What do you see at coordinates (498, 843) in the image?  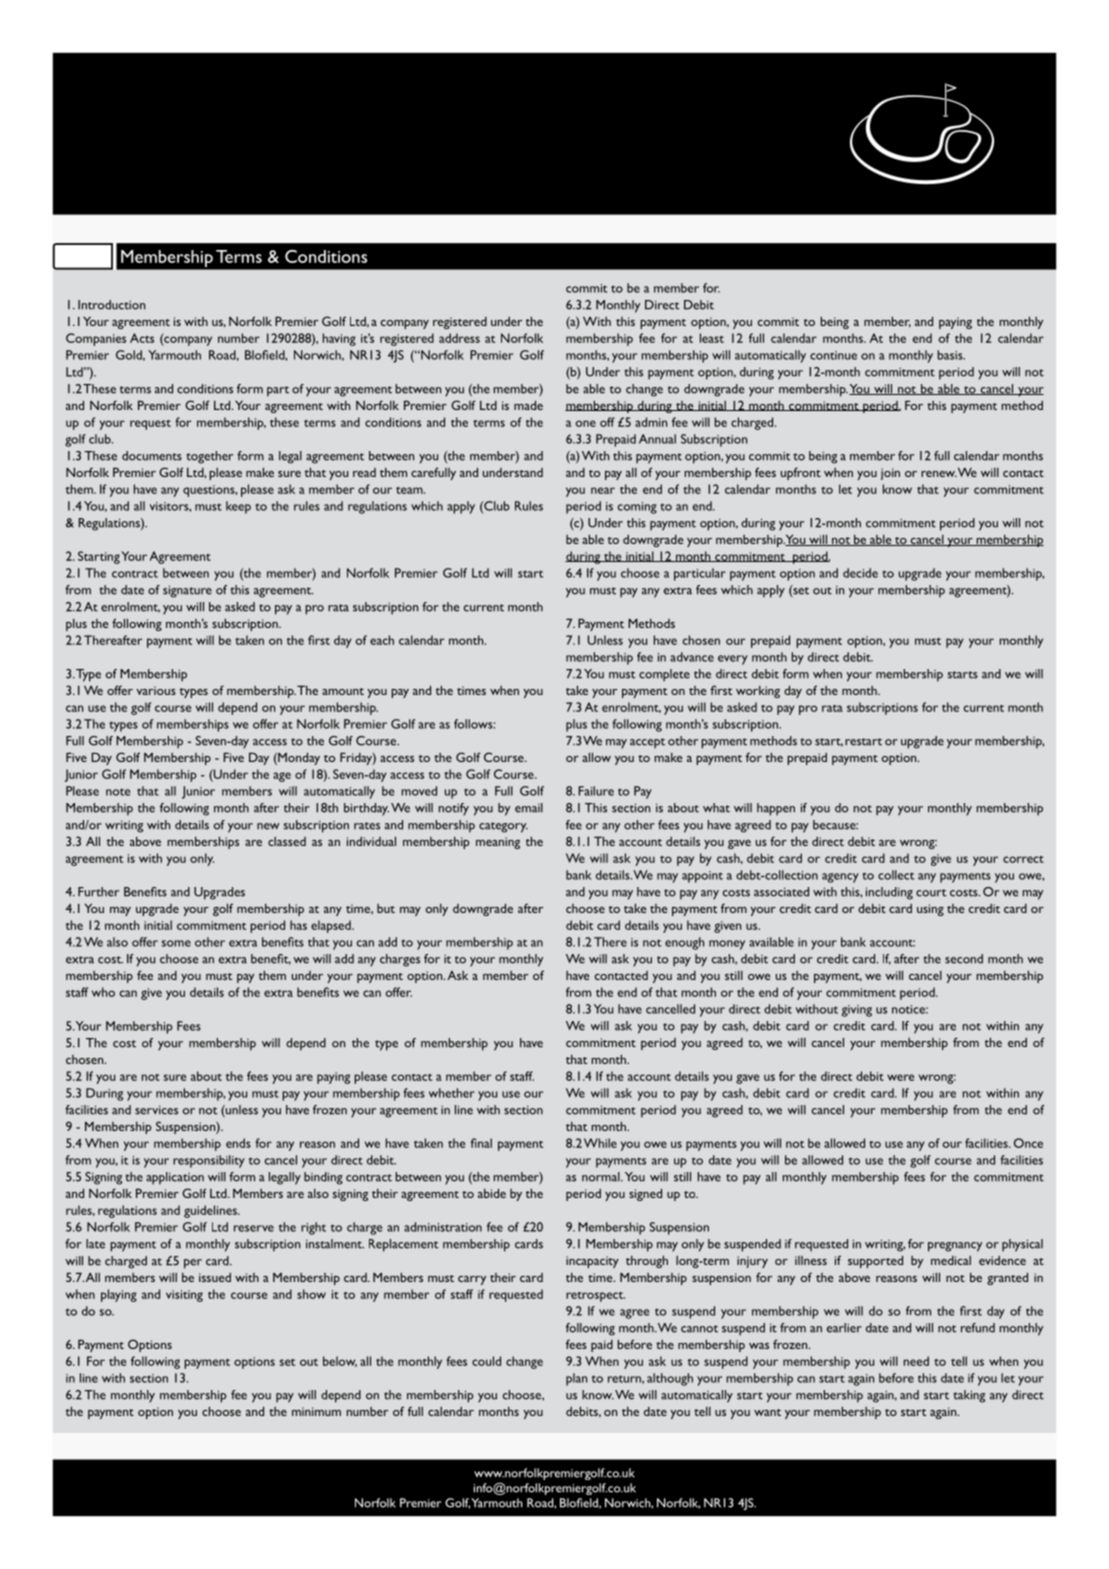 I see `meaning` at bounding box center [498, 843].
